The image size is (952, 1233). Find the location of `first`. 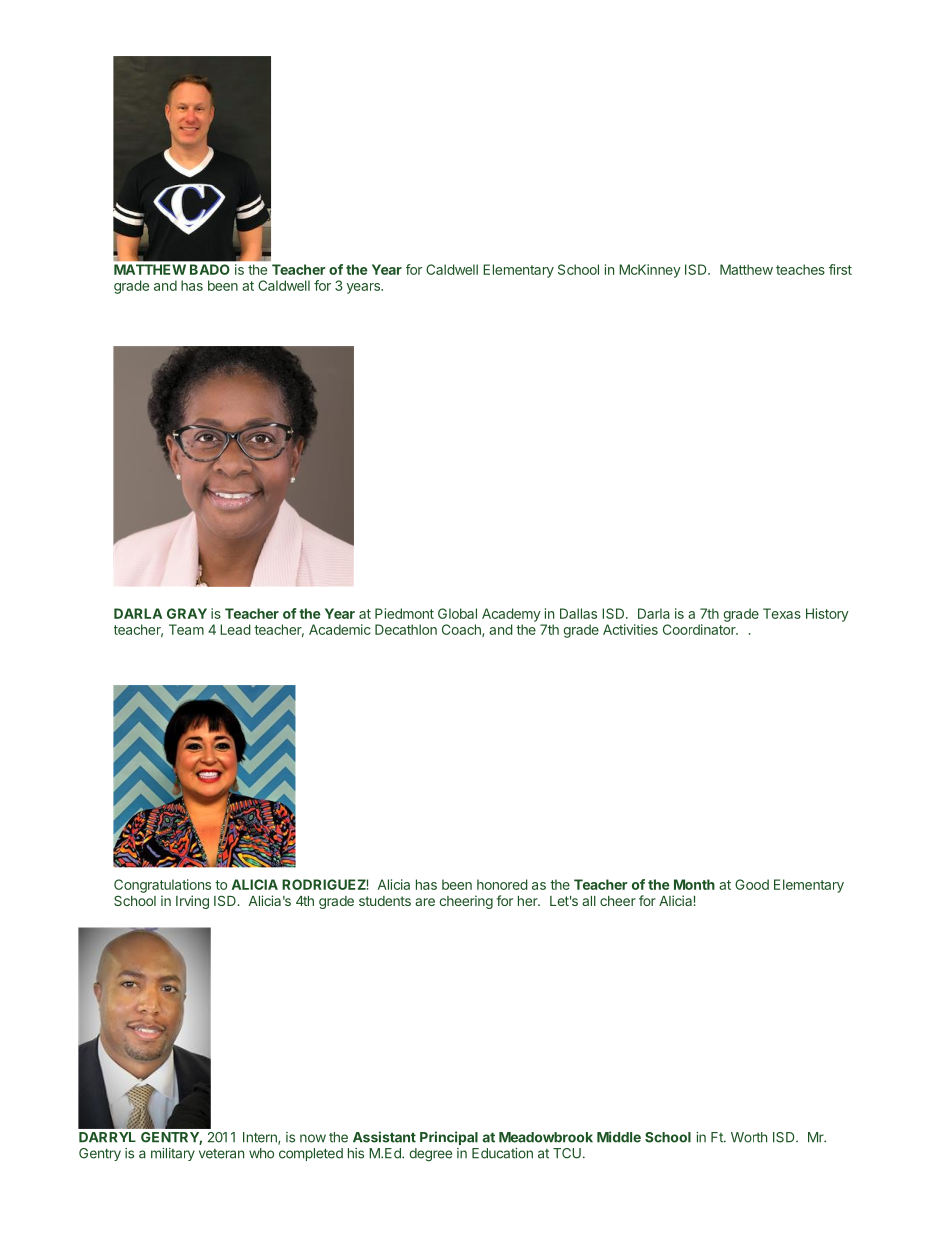

first is located at coordinates (840, 269).
